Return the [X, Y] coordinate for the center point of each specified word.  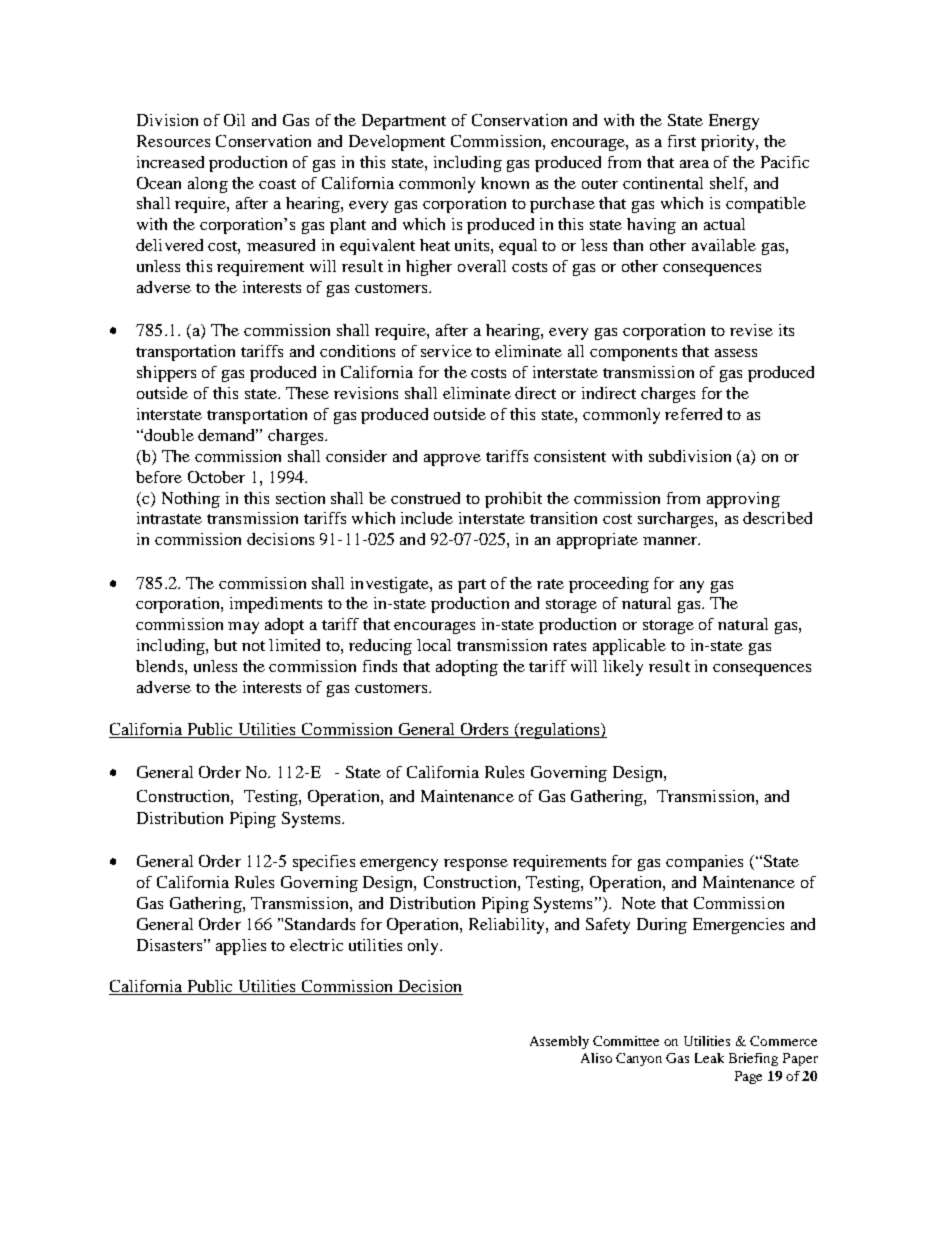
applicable [629, 647]
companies [704, 863]
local [434, 645]
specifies [324, 863]
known [505, 183]
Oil [234, 120]
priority [729, 143]
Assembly [559, 1042]
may [243, 628]
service [446, 351]
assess [736, 353]
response [476, 865]
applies [241, 947]
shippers [166, 374]
